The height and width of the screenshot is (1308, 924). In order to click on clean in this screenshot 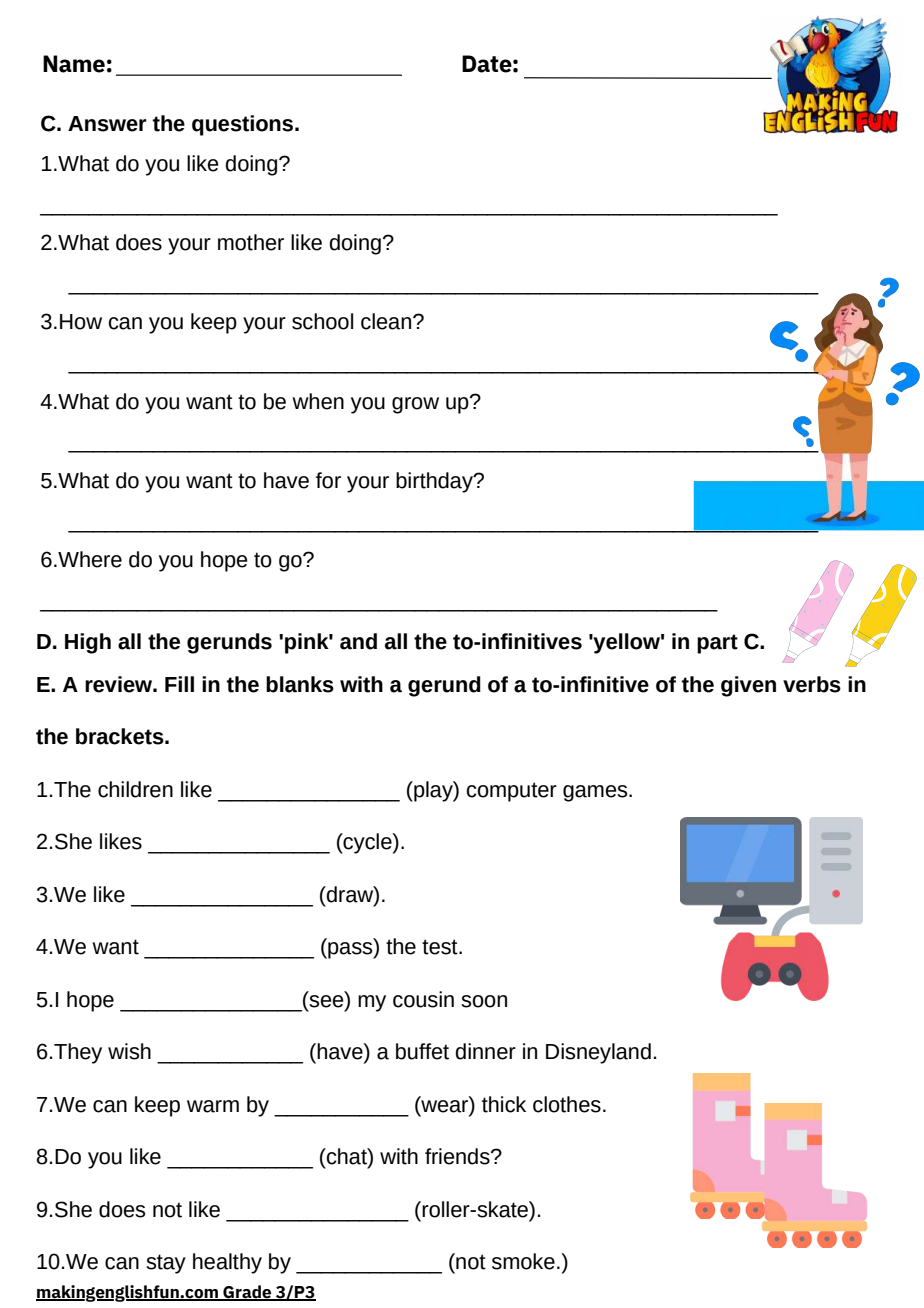, I will do `click(387, 321)`.
